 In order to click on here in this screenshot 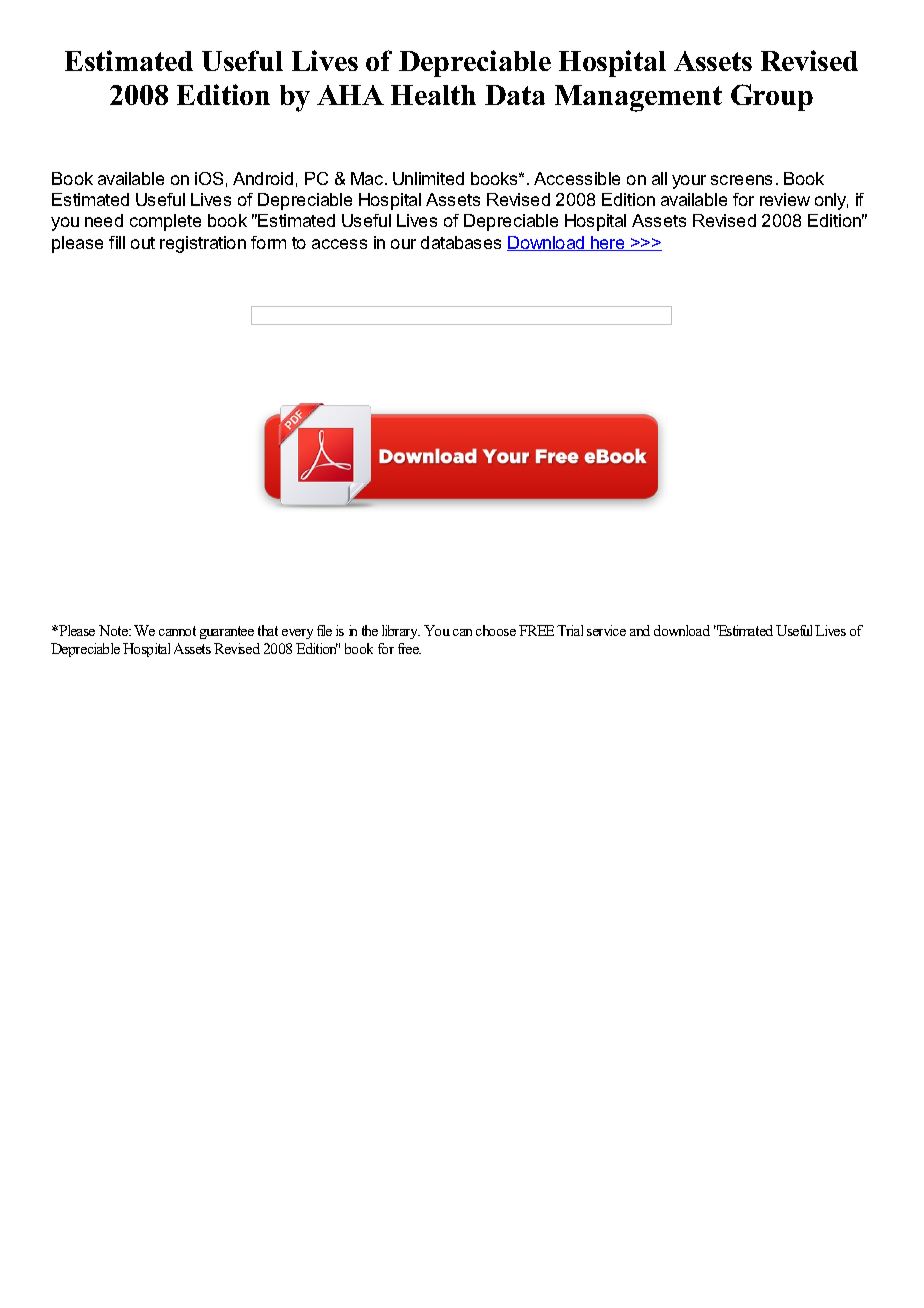, I will do `click(608, 243)`.
